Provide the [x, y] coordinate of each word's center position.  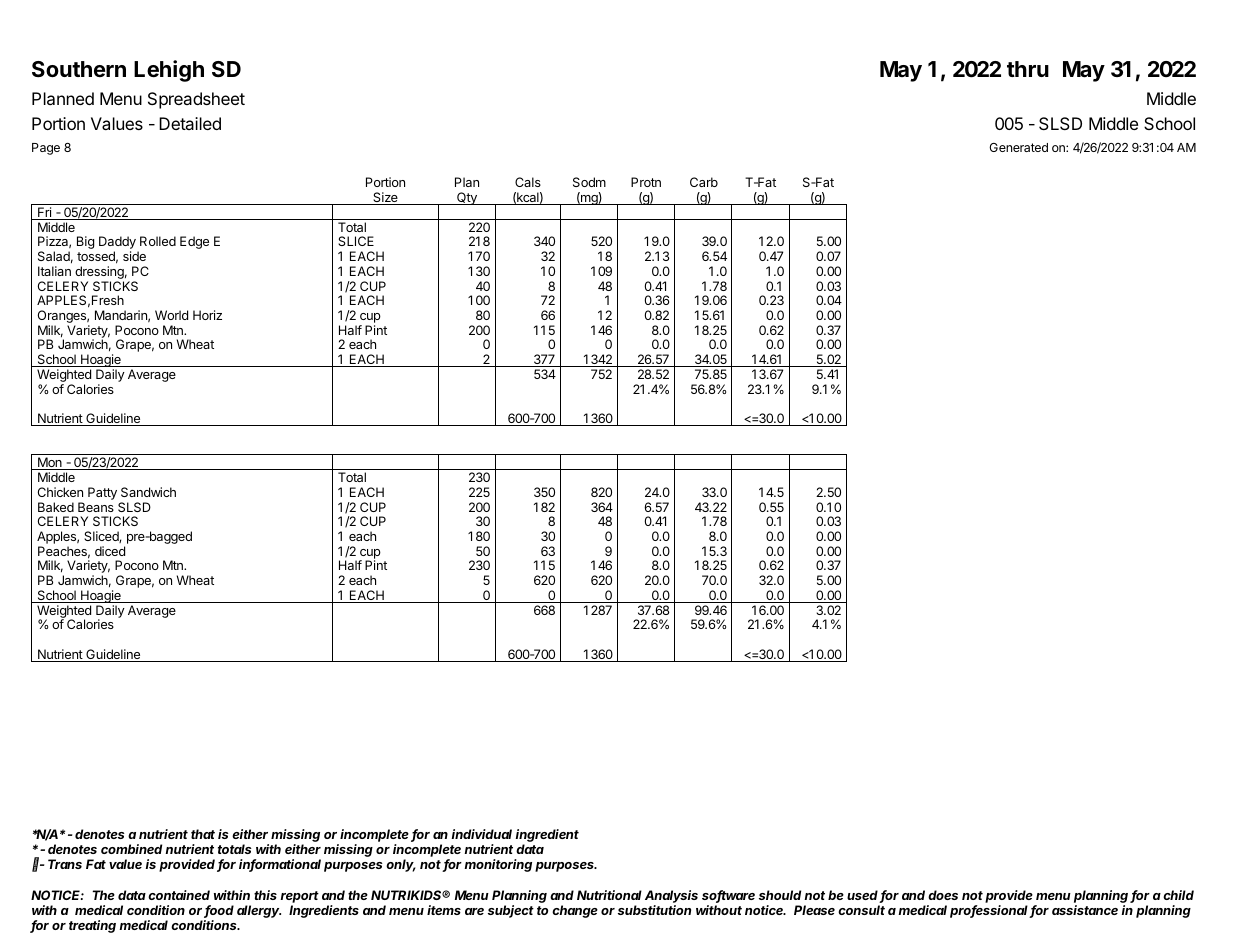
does [943, 895]
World [171, 315]
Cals [528, 182]
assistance [1085, 910]
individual [482, 834]
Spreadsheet [196, 100]
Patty [102, 493]
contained [179, 895]
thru [1028, 69]
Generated [1018, 147]
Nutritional [609, 895]
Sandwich [148, 492]
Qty [467, 198]
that [203, 834]
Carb [704, 182]
